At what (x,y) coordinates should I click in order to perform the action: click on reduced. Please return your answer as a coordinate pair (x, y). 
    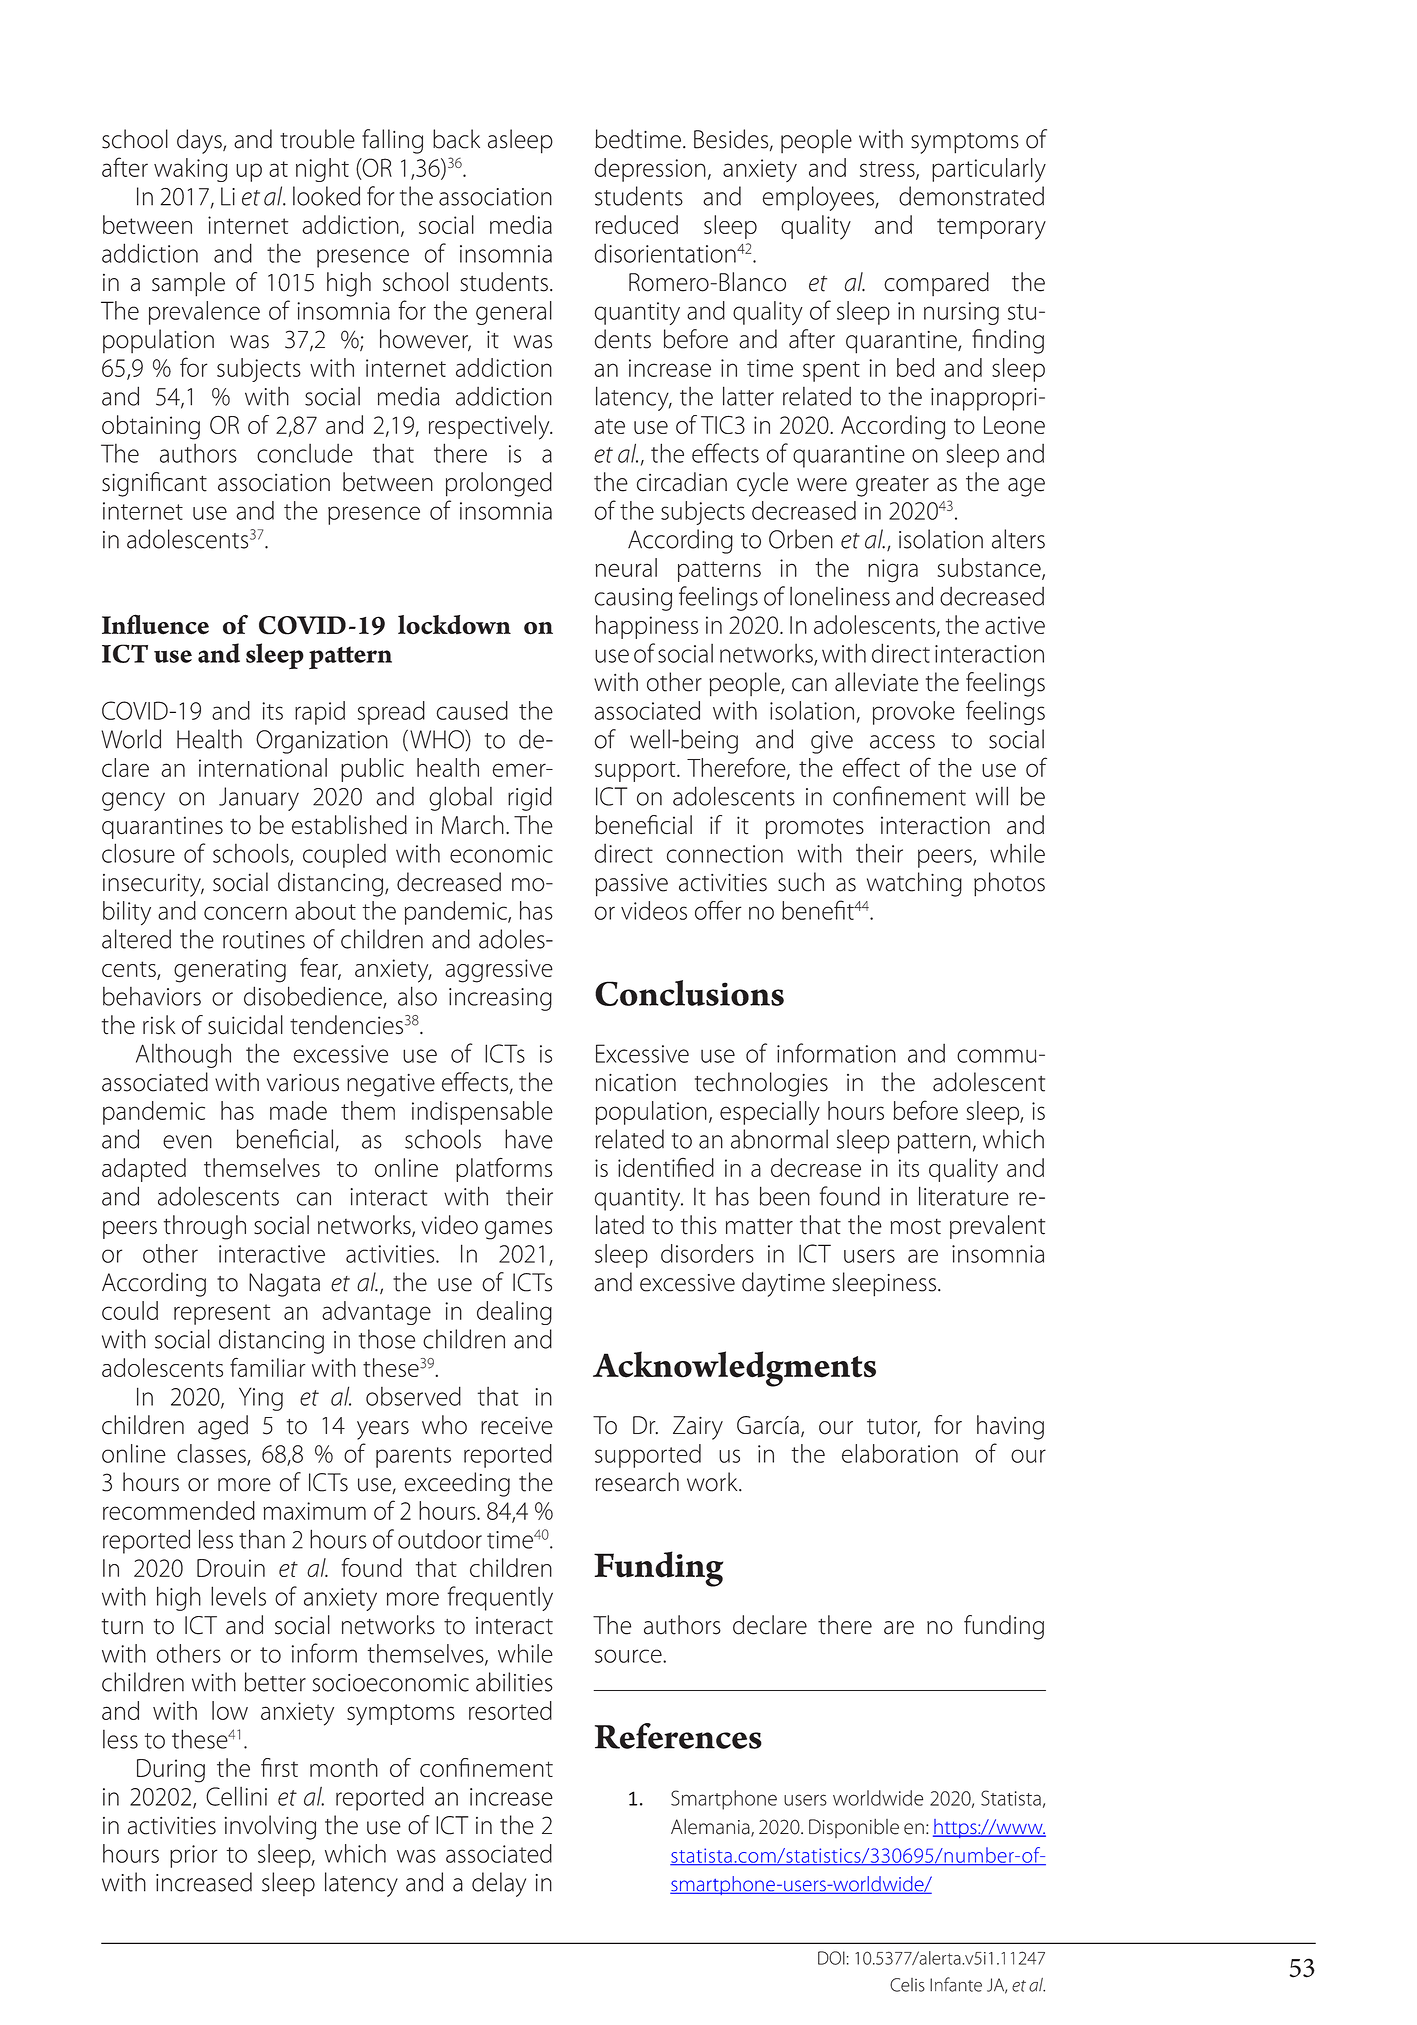
    Looking at the image, I should click on (636, 224).
